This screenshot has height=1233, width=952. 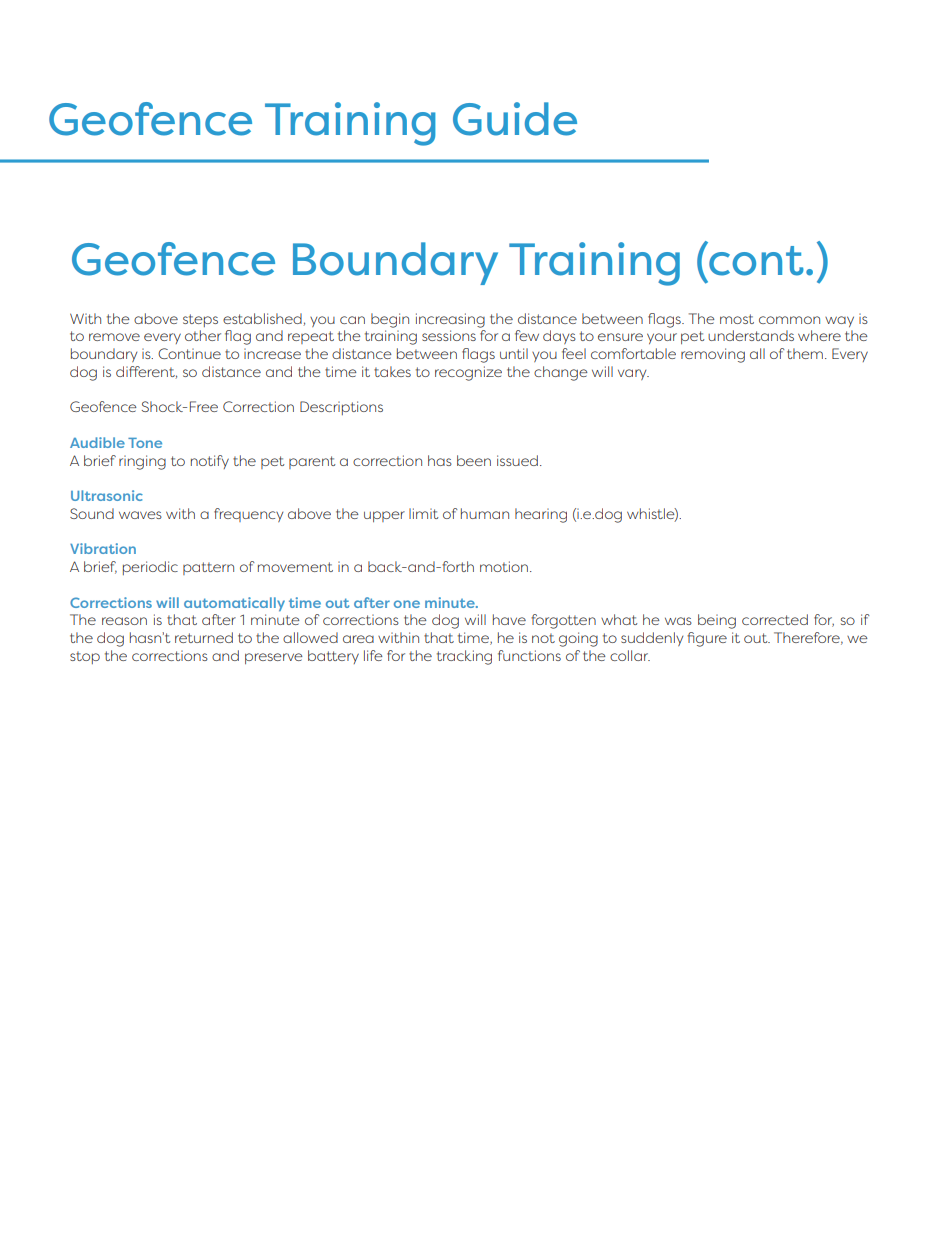 What do you see at coordinates (713, 355) in the screenshot?
I see `removing` at bounding box center [713, 355].
